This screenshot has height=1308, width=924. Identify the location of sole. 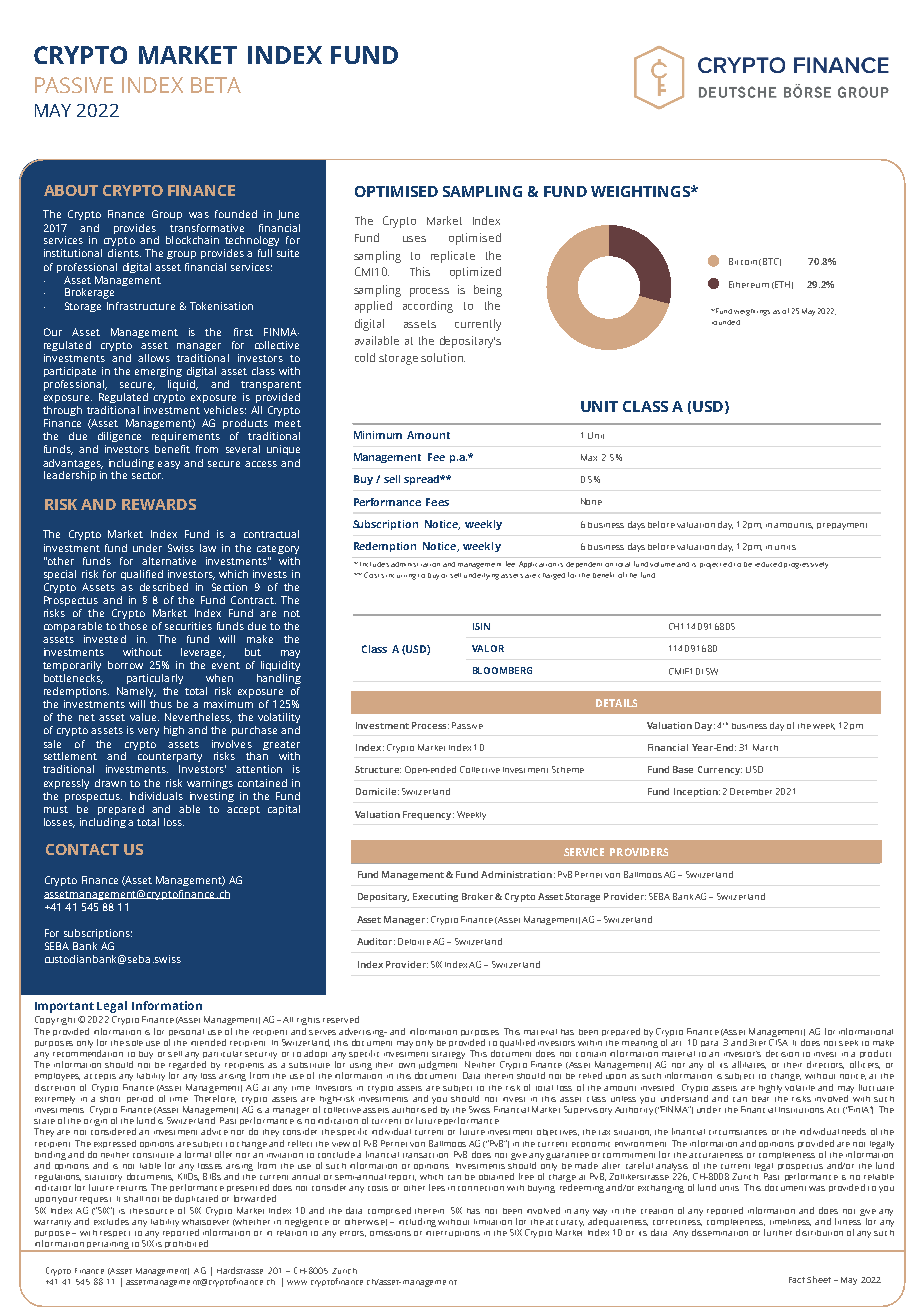
(134, 1043).
